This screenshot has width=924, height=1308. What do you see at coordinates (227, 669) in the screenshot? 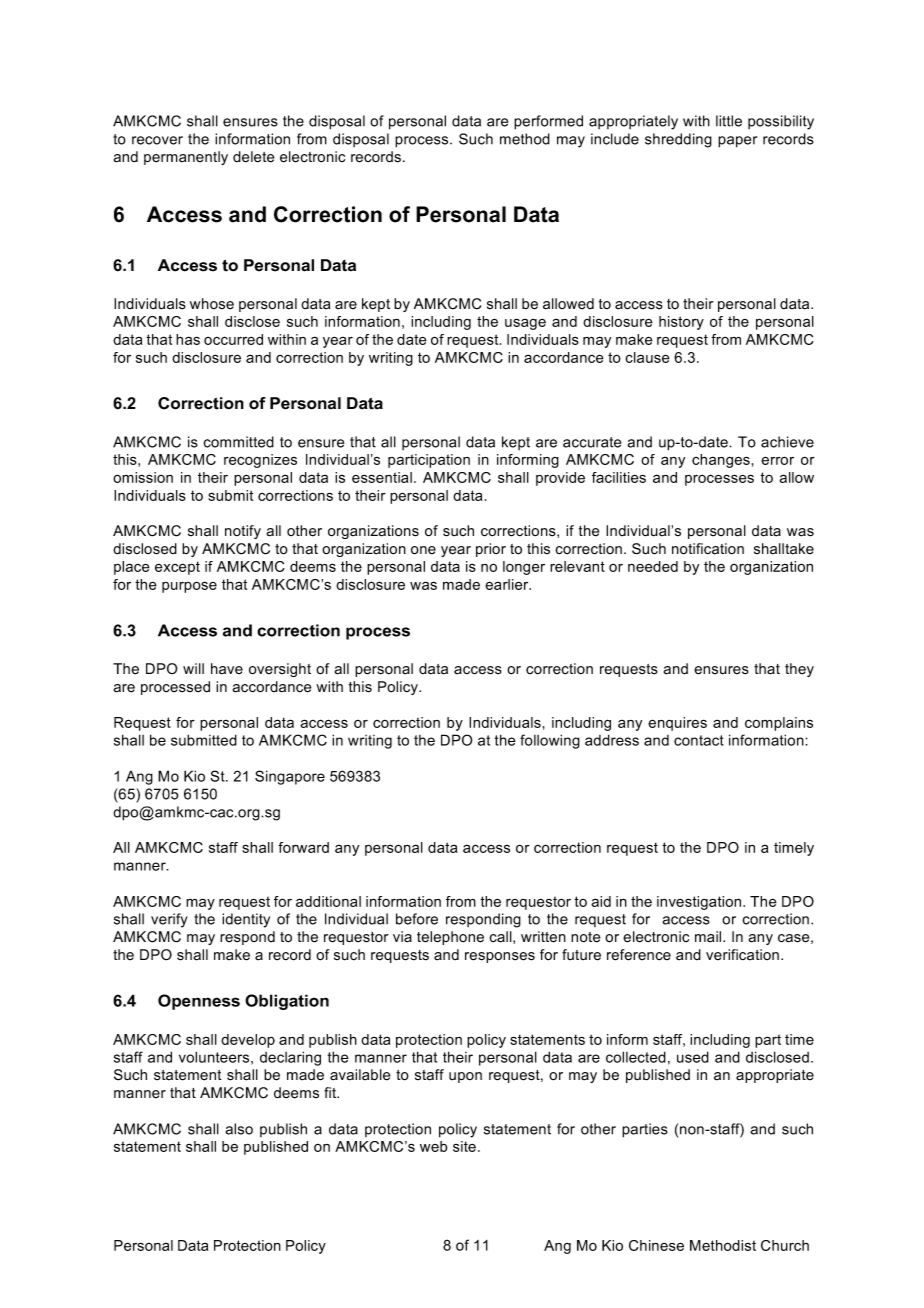
I see `have` at bounding box center [227, 669].
